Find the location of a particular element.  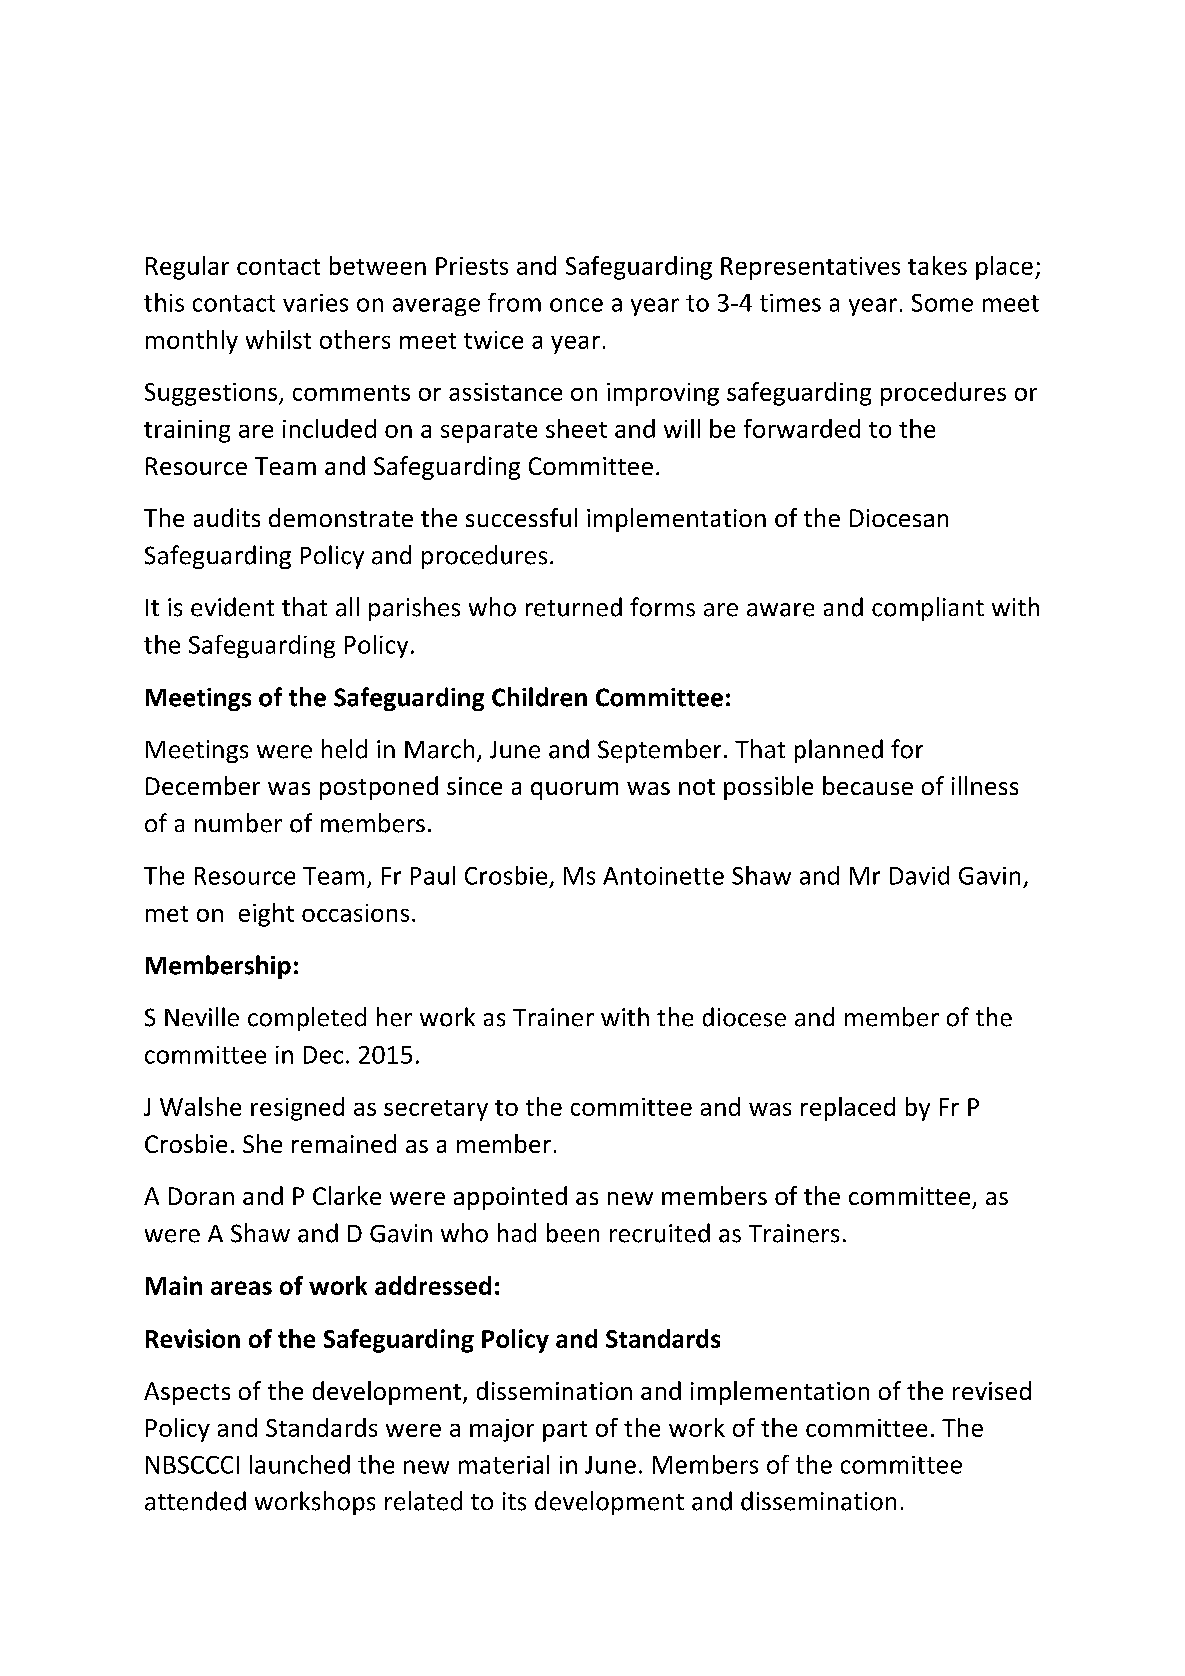

whilst is located at coordinates (278, 339).
